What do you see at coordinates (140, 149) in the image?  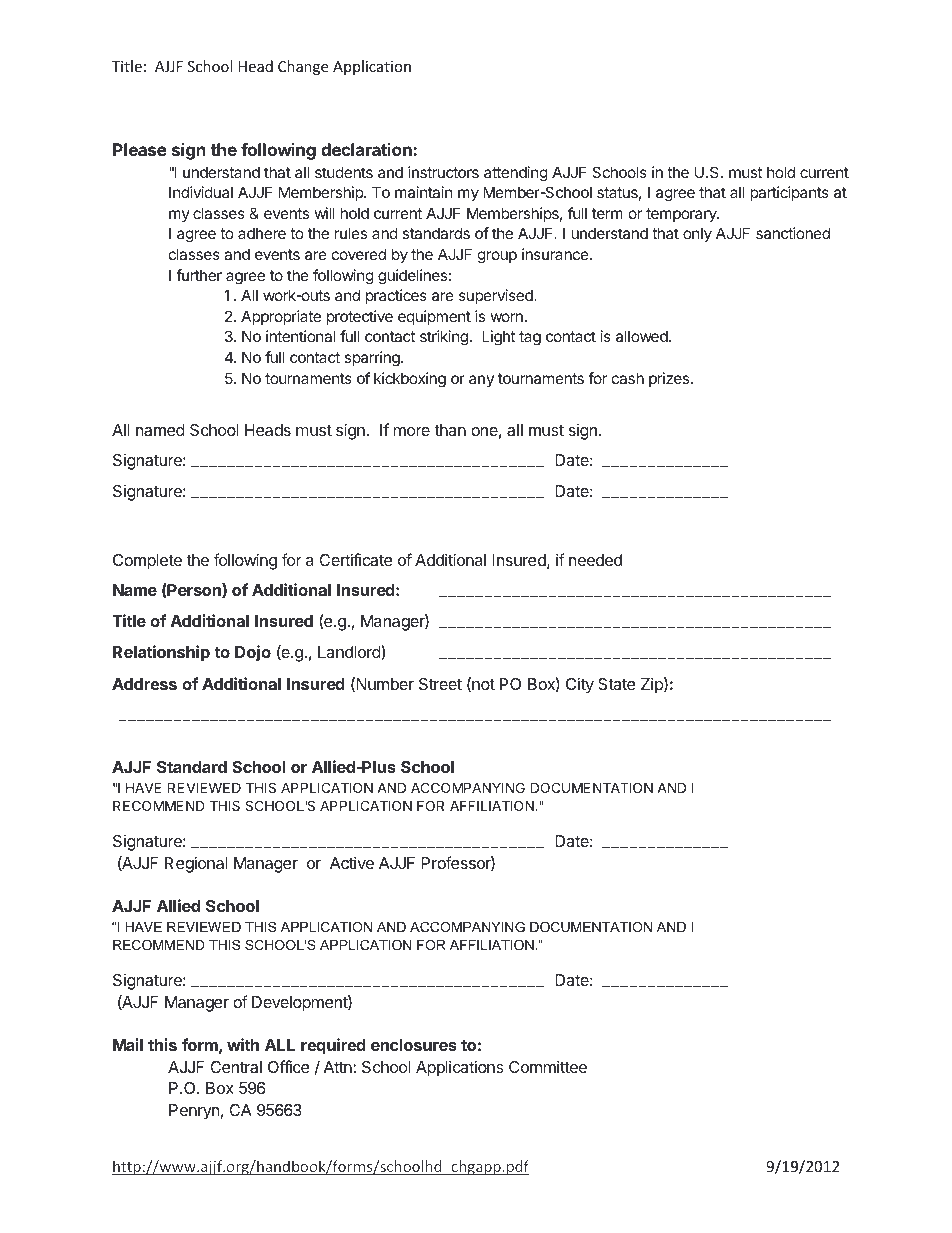 I see `Please` at bounding box center [140, 149].
